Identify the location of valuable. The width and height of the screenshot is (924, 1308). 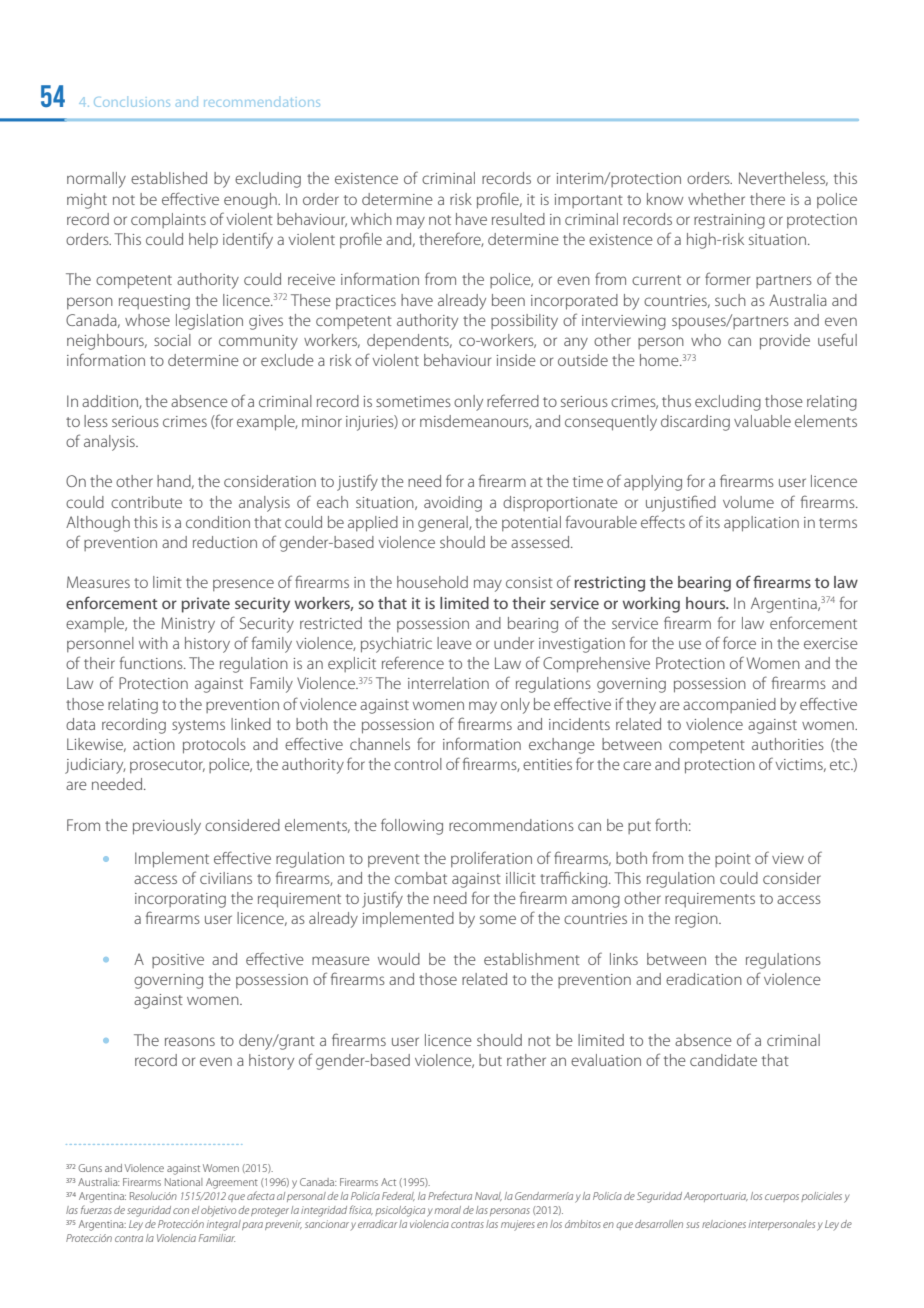
(762, 421).
